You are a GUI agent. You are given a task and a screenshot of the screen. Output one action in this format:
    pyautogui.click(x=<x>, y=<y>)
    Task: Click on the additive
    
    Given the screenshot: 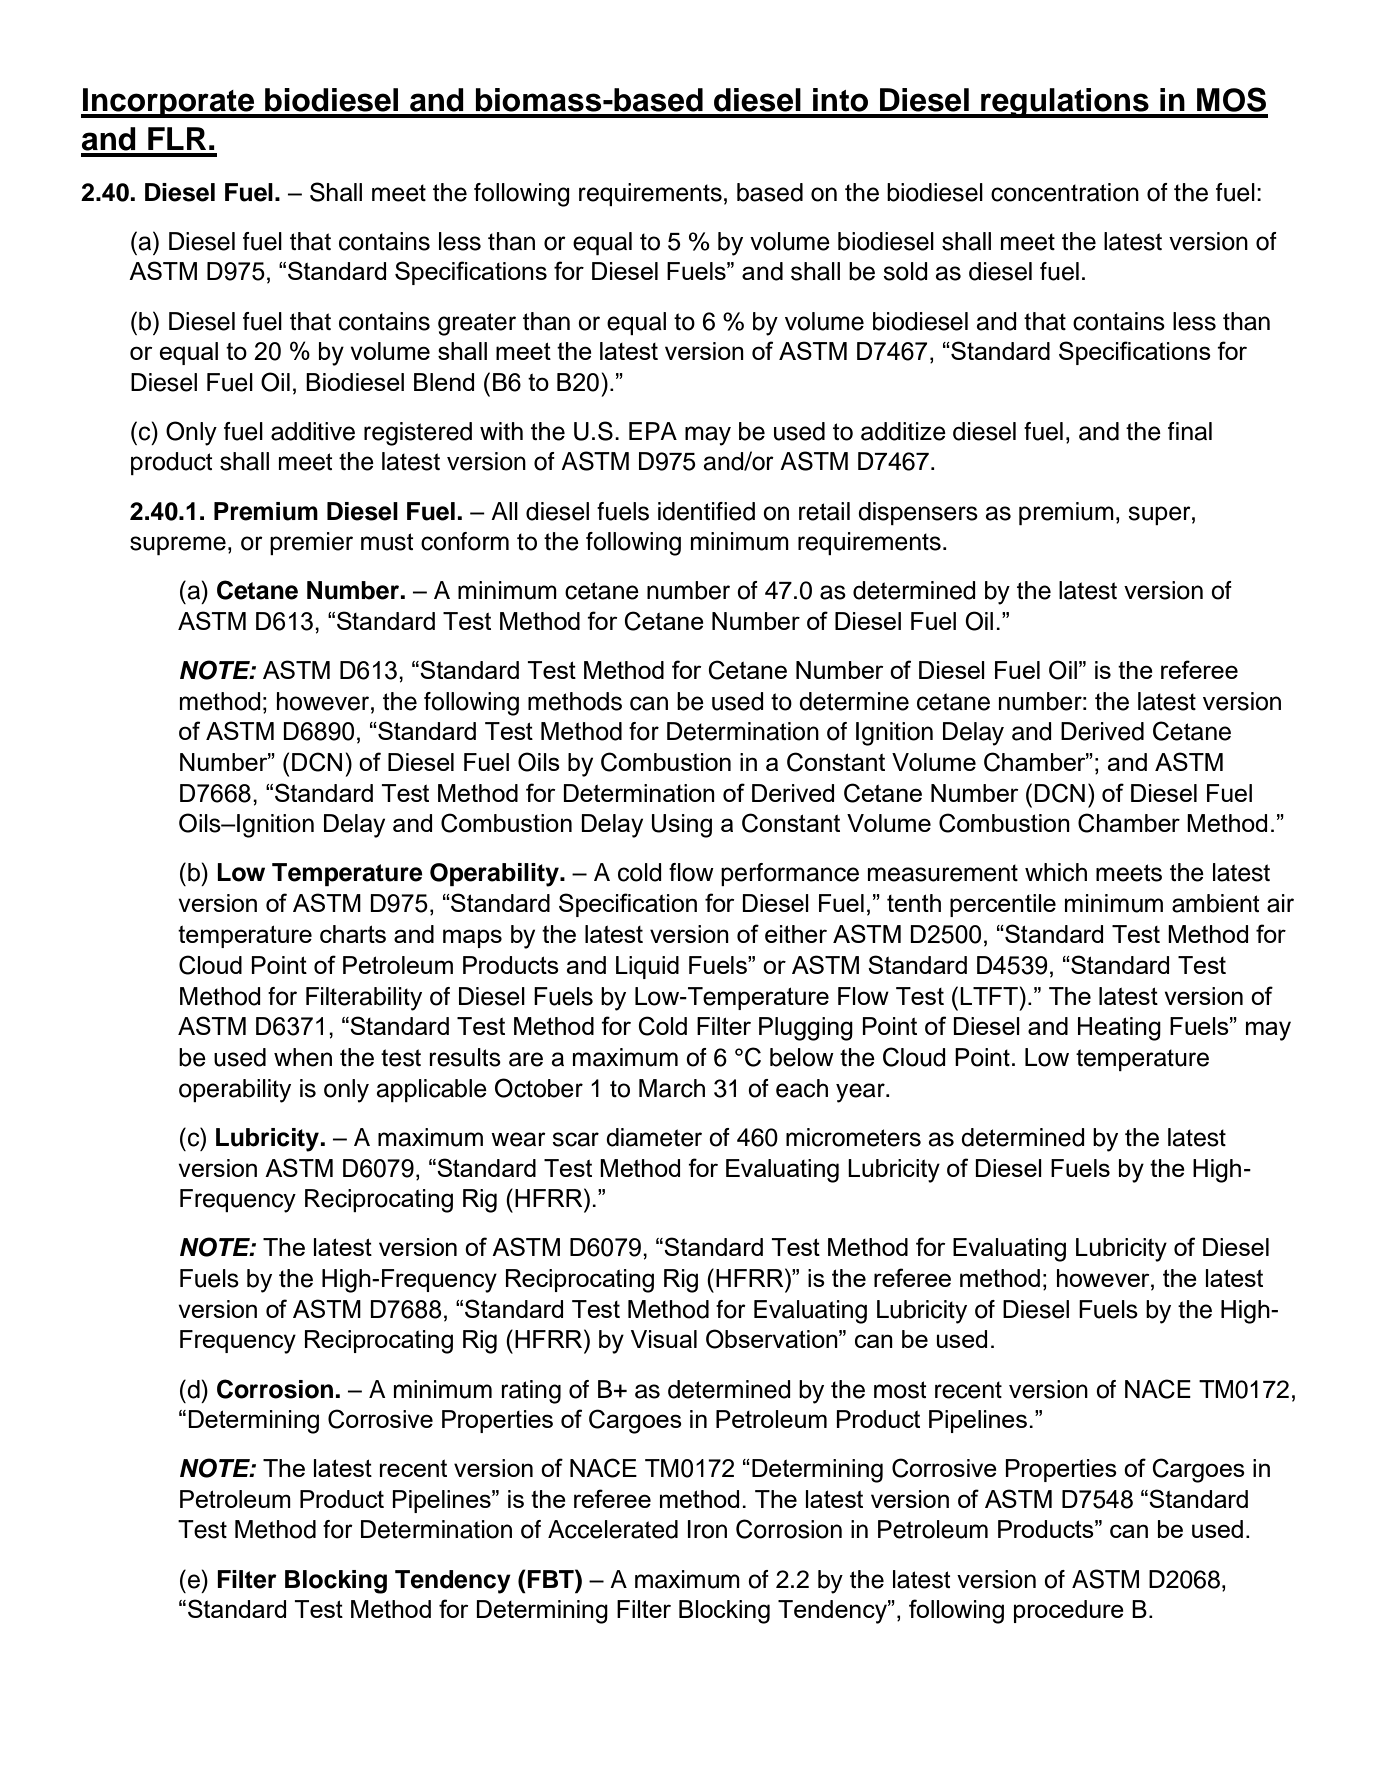 What is the action you would take?
    pyautogui.click(x=313, y=431)
